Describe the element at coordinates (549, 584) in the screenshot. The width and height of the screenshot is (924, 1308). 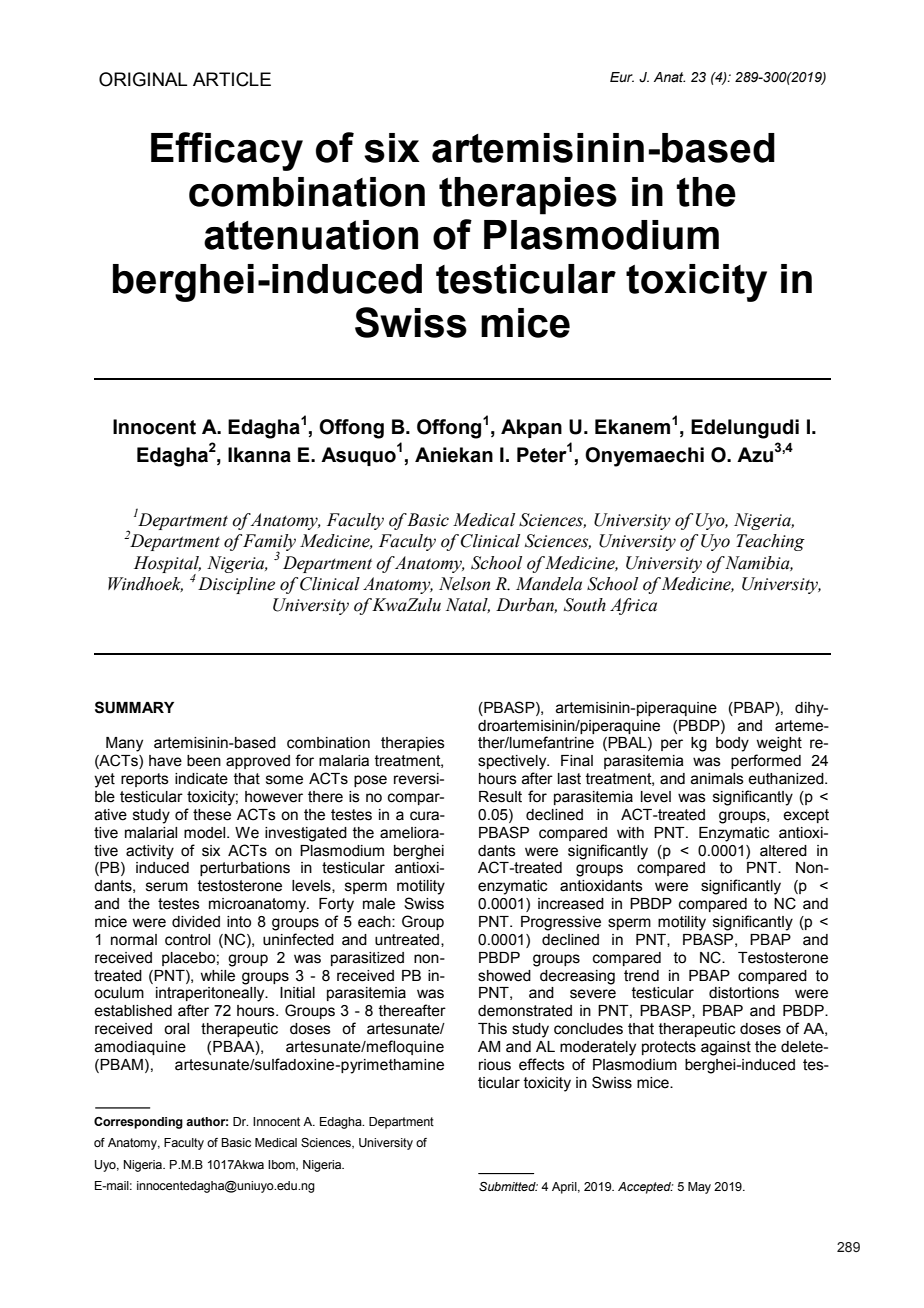
I see `Mandela` at that location.
